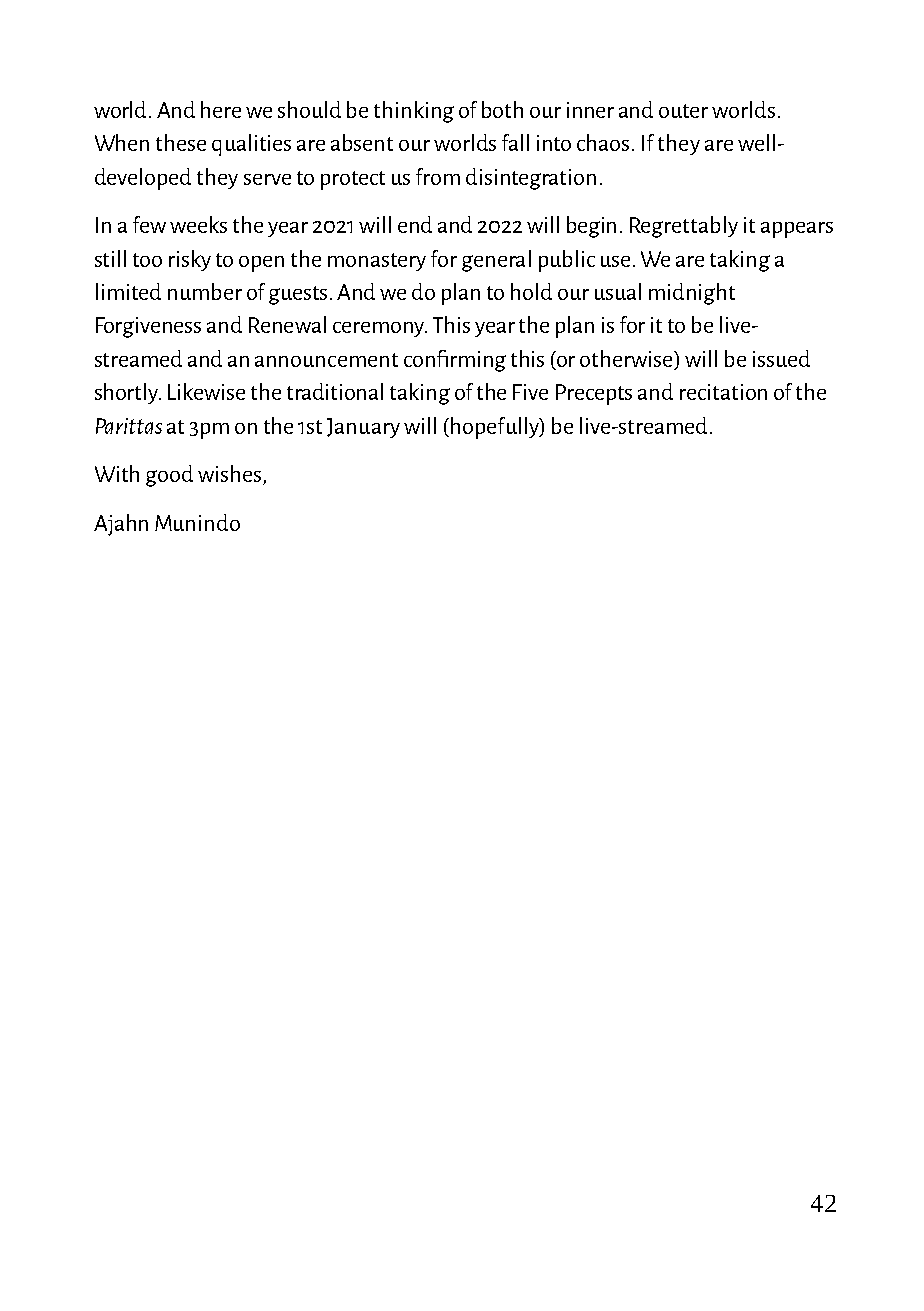 The width and height of the screenshot is (924, 1311). What do you see at coordinates (205, 291) in the screenshot?
I see `number` at bounding box center [205, 291].
